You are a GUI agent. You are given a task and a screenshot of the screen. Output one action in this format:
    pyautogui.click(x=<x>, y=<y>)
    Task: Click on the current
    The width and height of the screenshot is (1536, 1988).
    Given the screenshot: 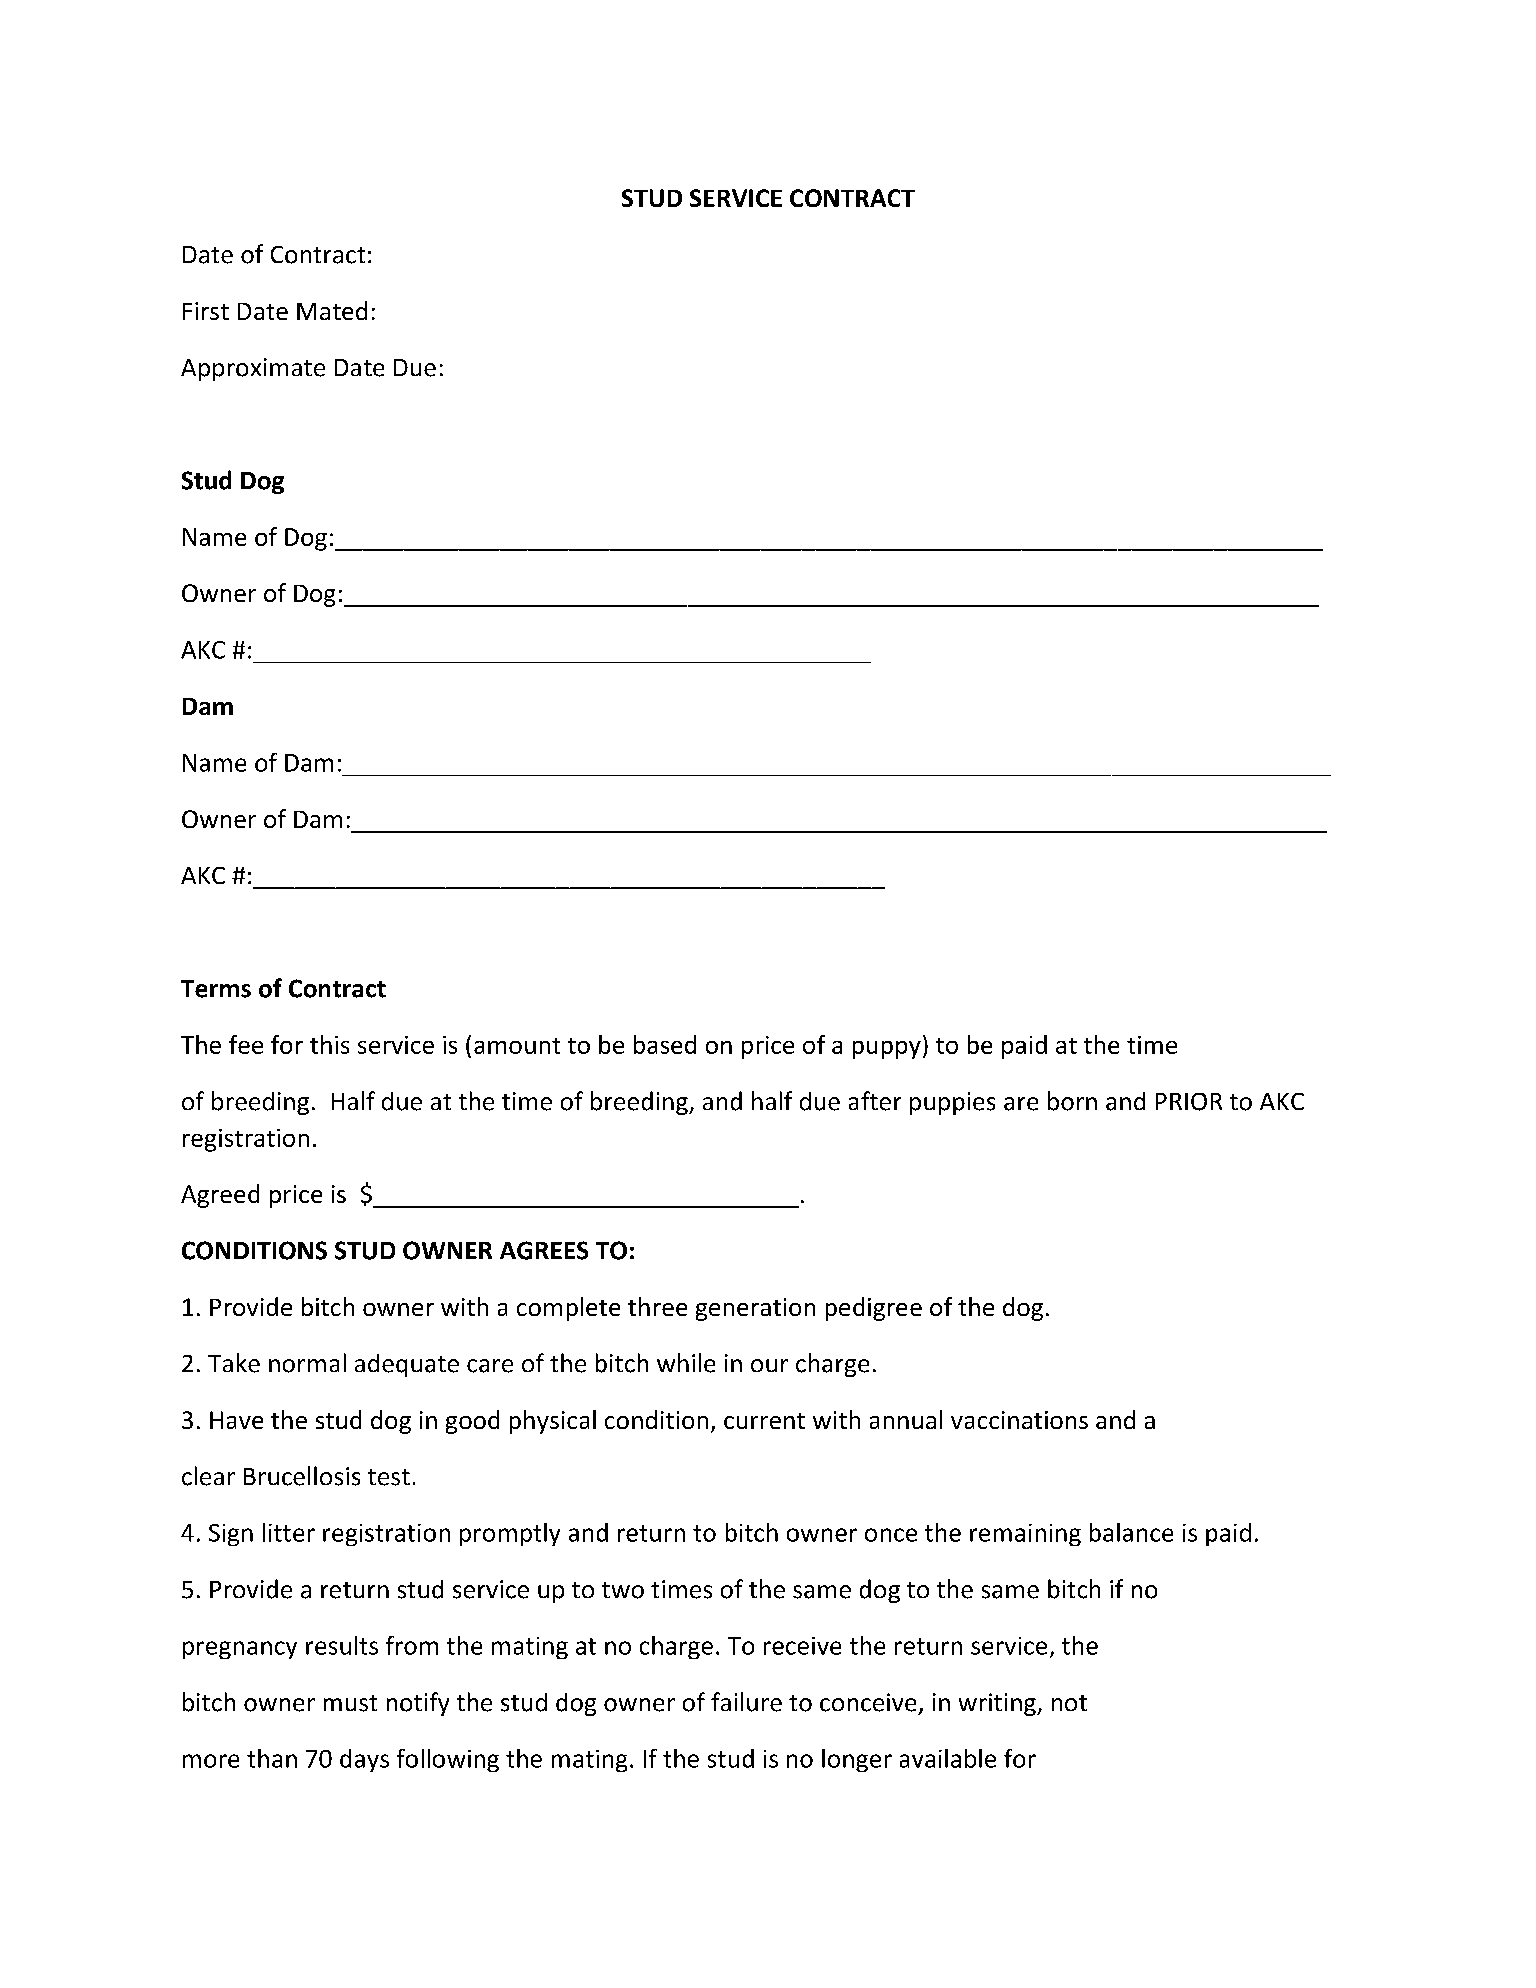 What is the action you would take?
    pyautogui.click(x=764, y=1421)
